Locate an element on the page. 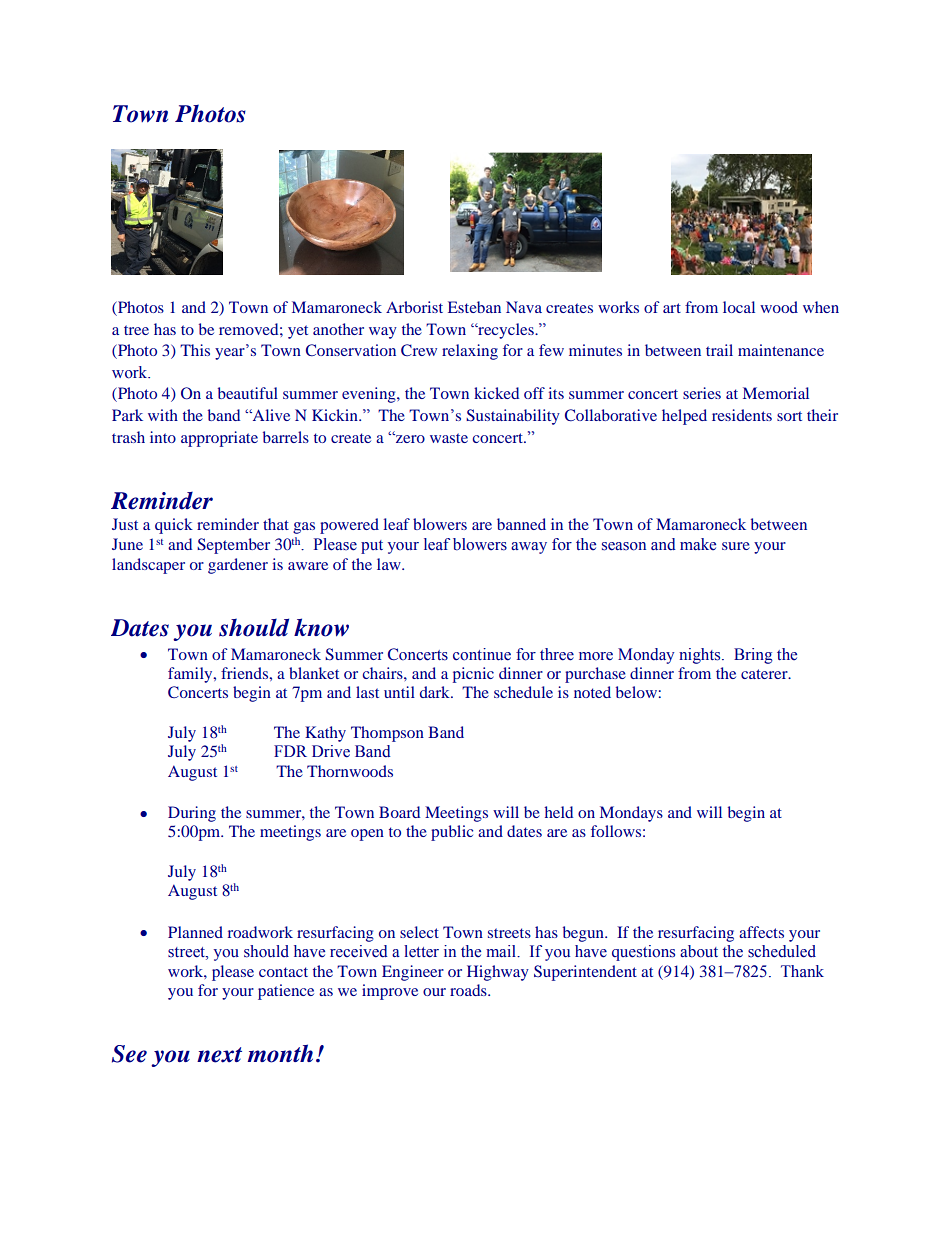  Esteban is located at coordinates (474, 307).
